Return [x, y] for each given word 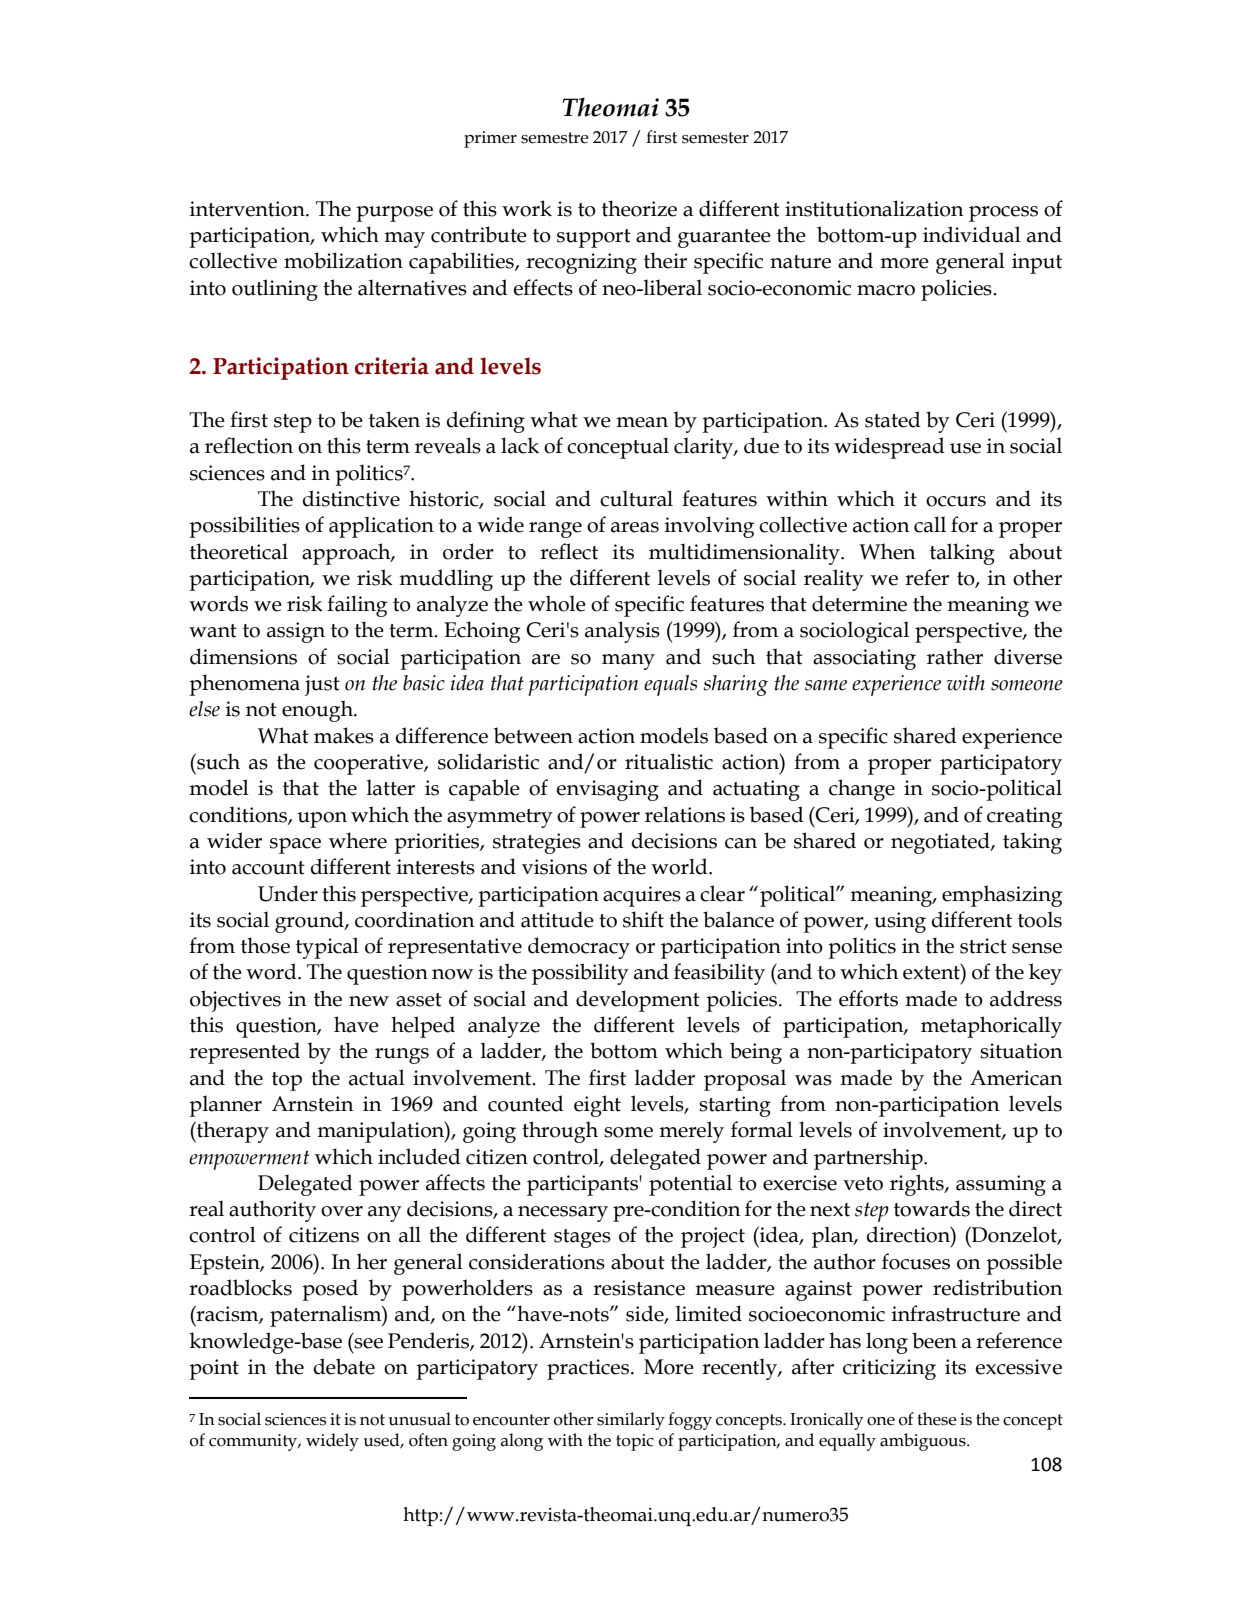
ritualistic [669, 761]
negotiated [941, 843]
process [1003, 214]
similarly [631, 1421]
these [937, 1419]
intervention [248, 209]
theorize [639, 208]
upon [322, 820]
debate [344, 1366]
